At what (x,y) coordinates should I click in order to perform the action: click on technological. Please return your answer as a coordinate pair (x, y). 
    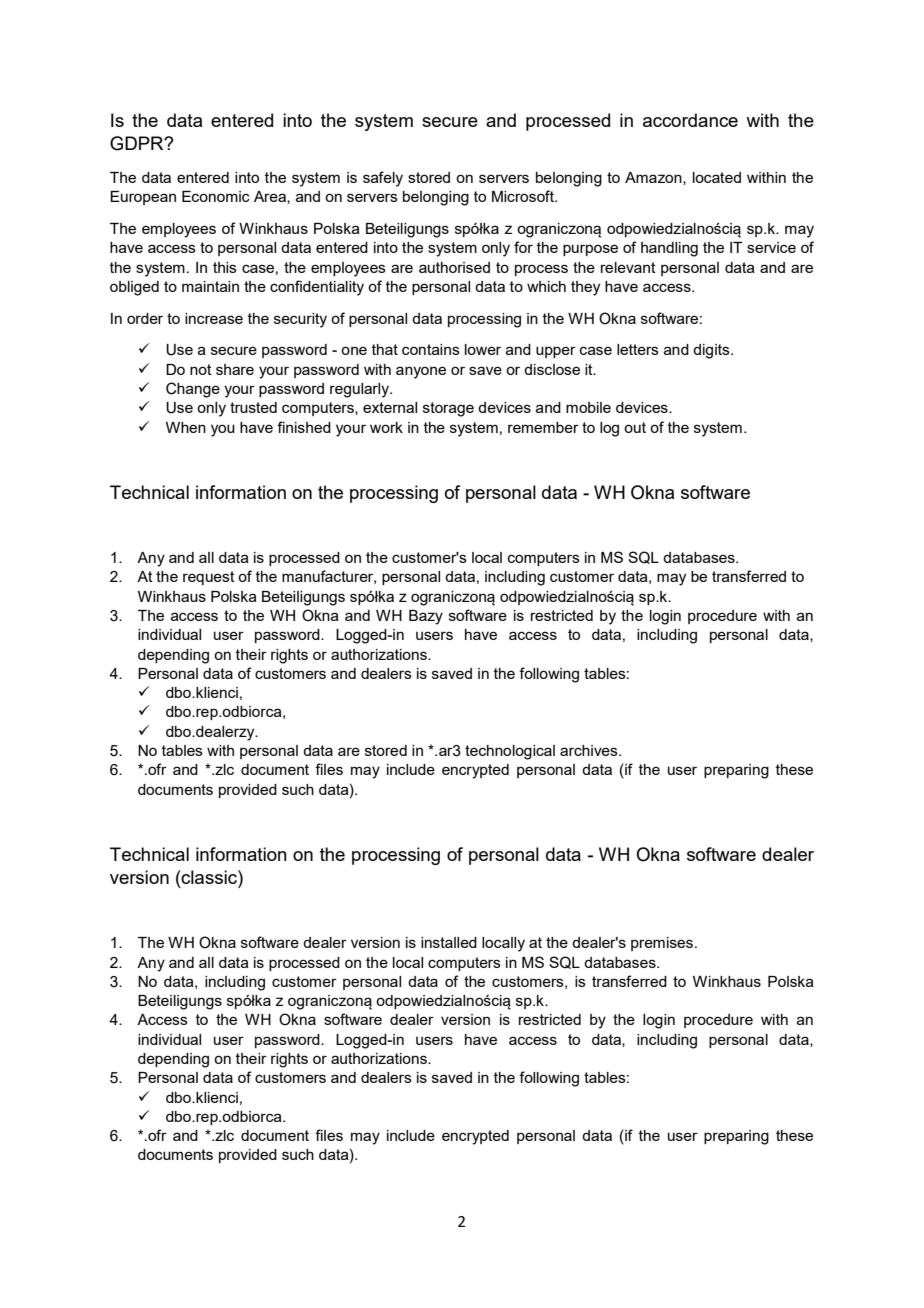
    Looking at the image, I should click on (510, 752).
